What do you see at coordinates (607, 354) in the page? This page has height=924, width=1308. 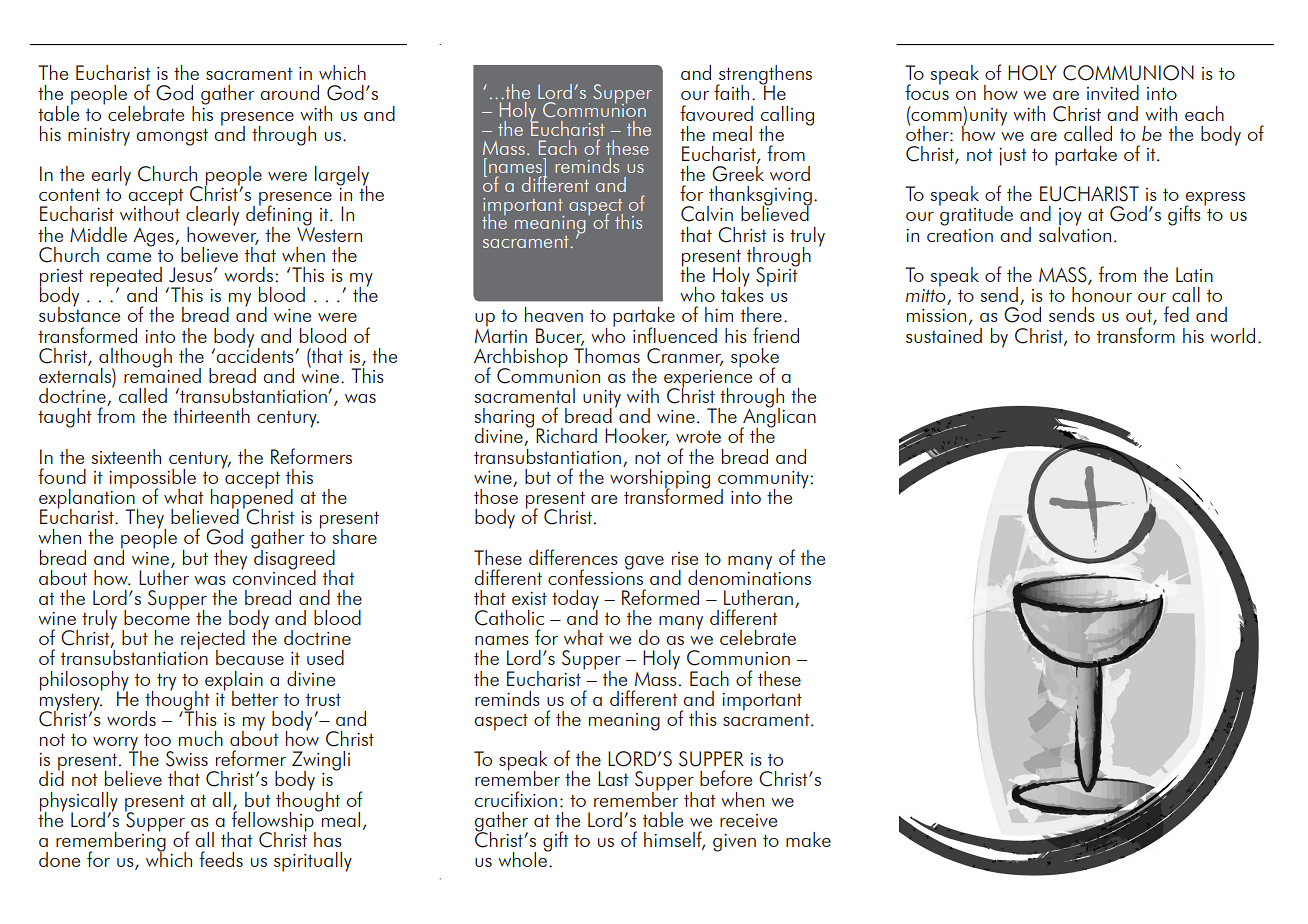 I see `Thomas` at bounding box center [607, 354].
